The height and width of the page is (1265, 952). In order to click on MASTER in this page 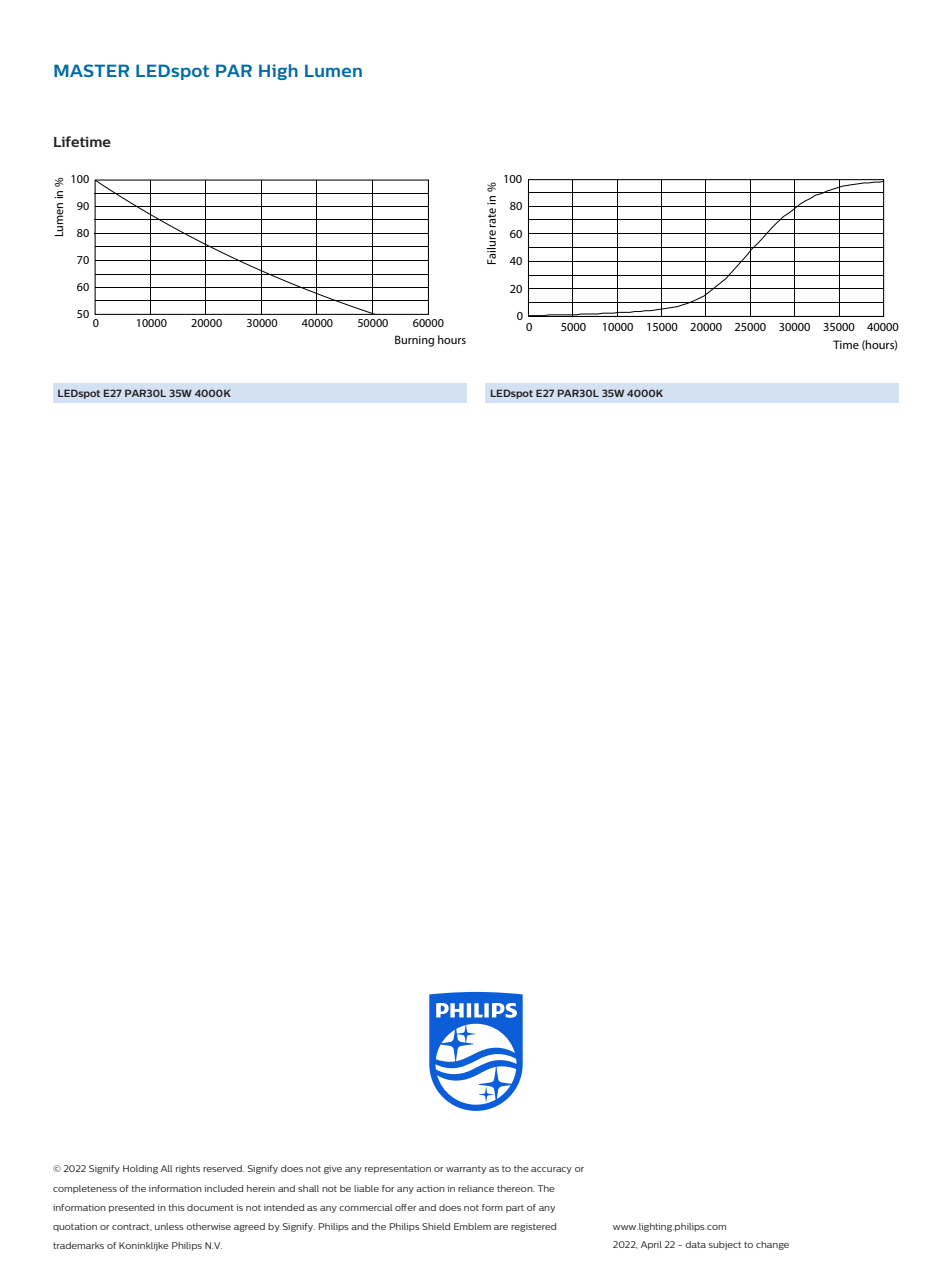, I will do `click(91, 70)`.
